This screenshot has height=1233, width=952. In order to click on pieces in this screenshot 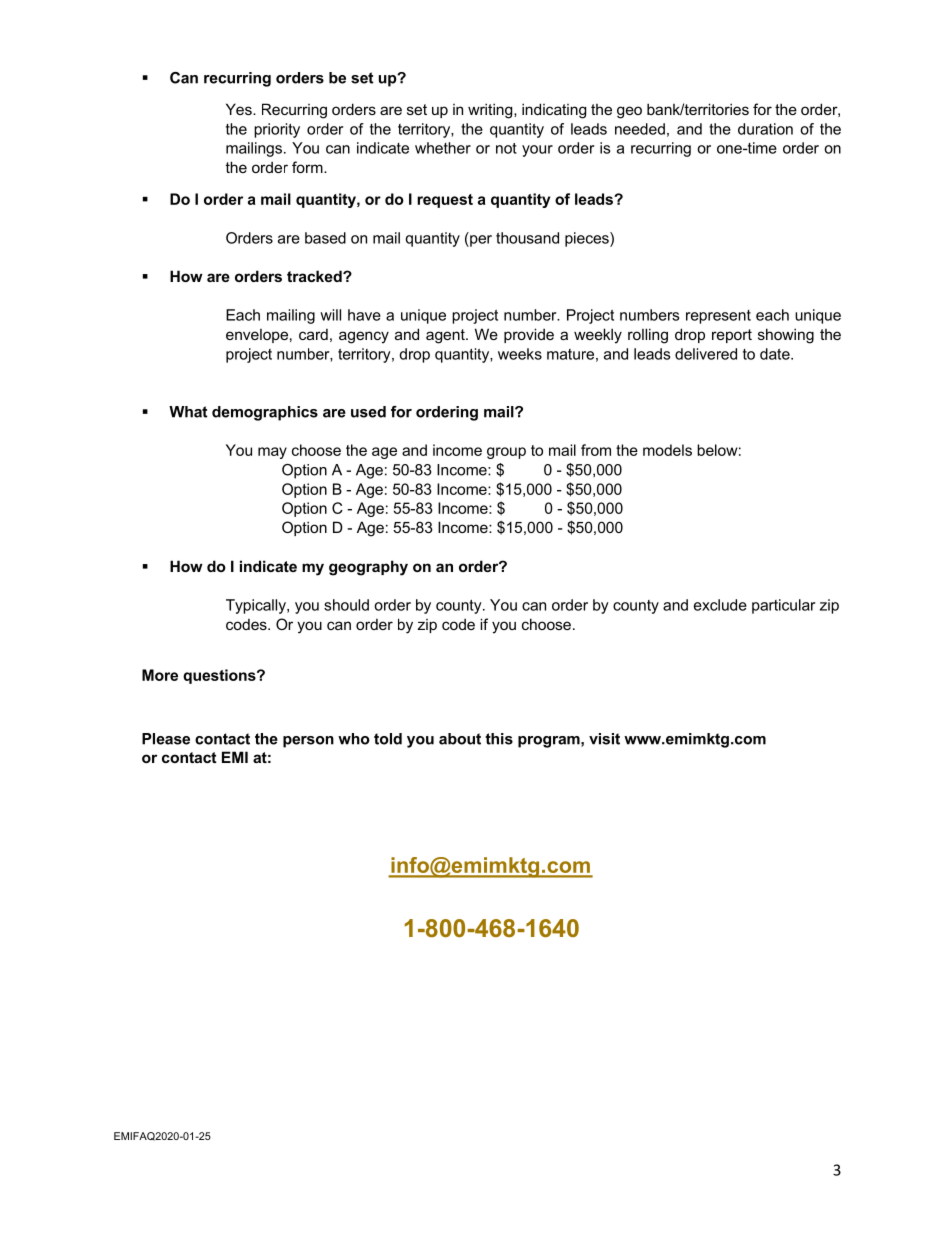, I will do `click(588, 239)`.
